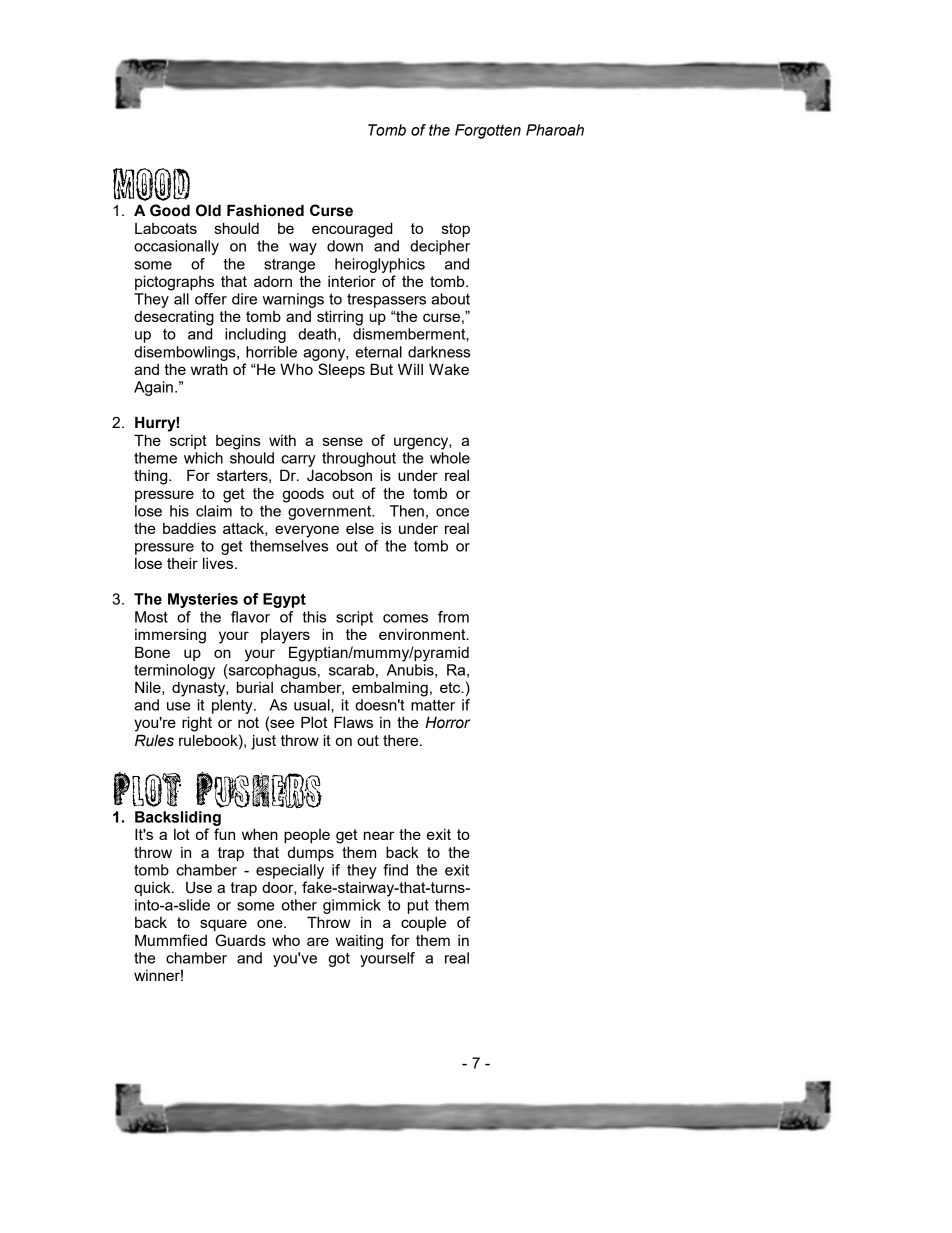  I want to click on right, so click(197, 724).
